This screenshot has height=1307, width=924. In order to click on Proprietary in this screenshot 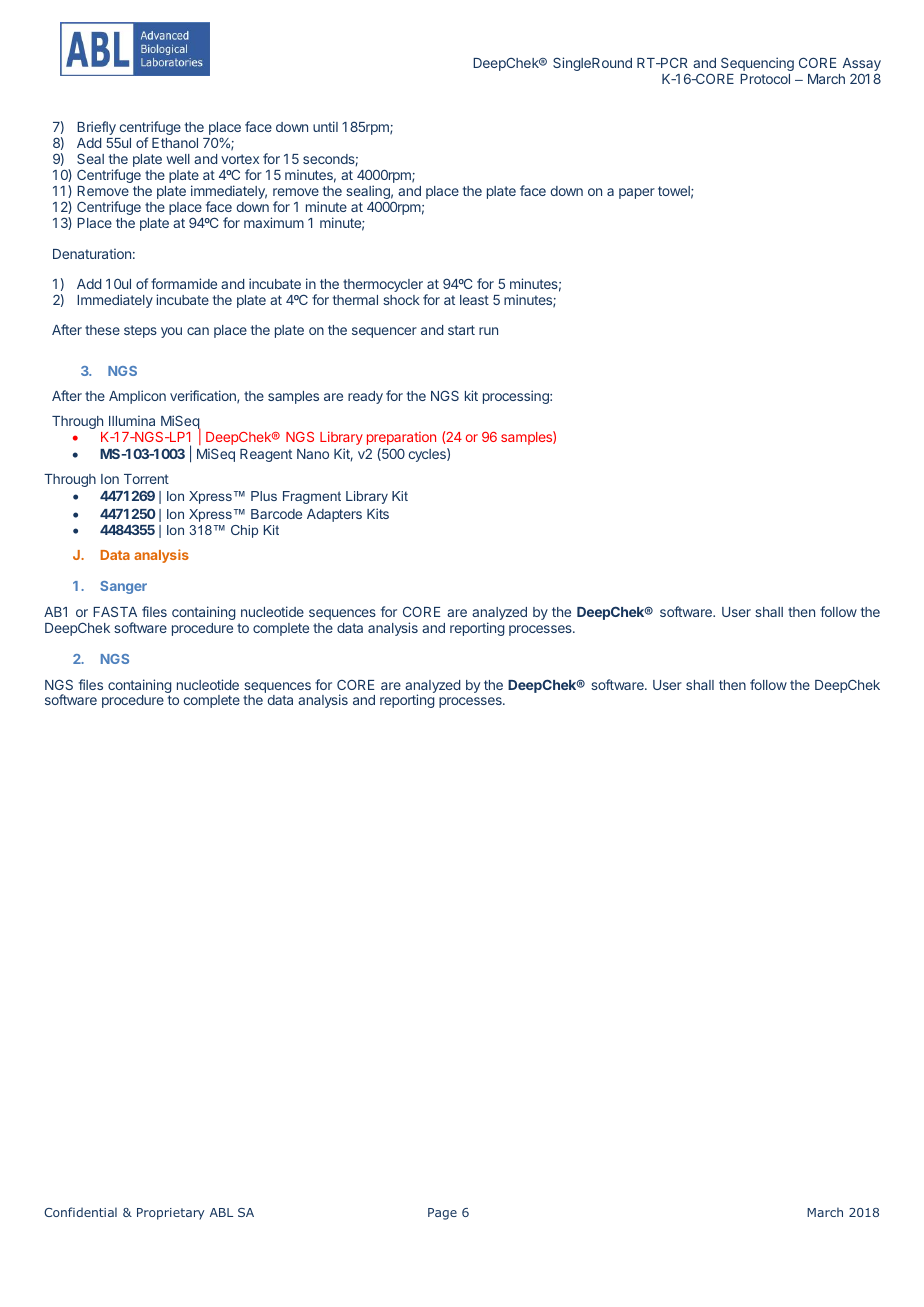, I will do `click(171, 1214)`.
